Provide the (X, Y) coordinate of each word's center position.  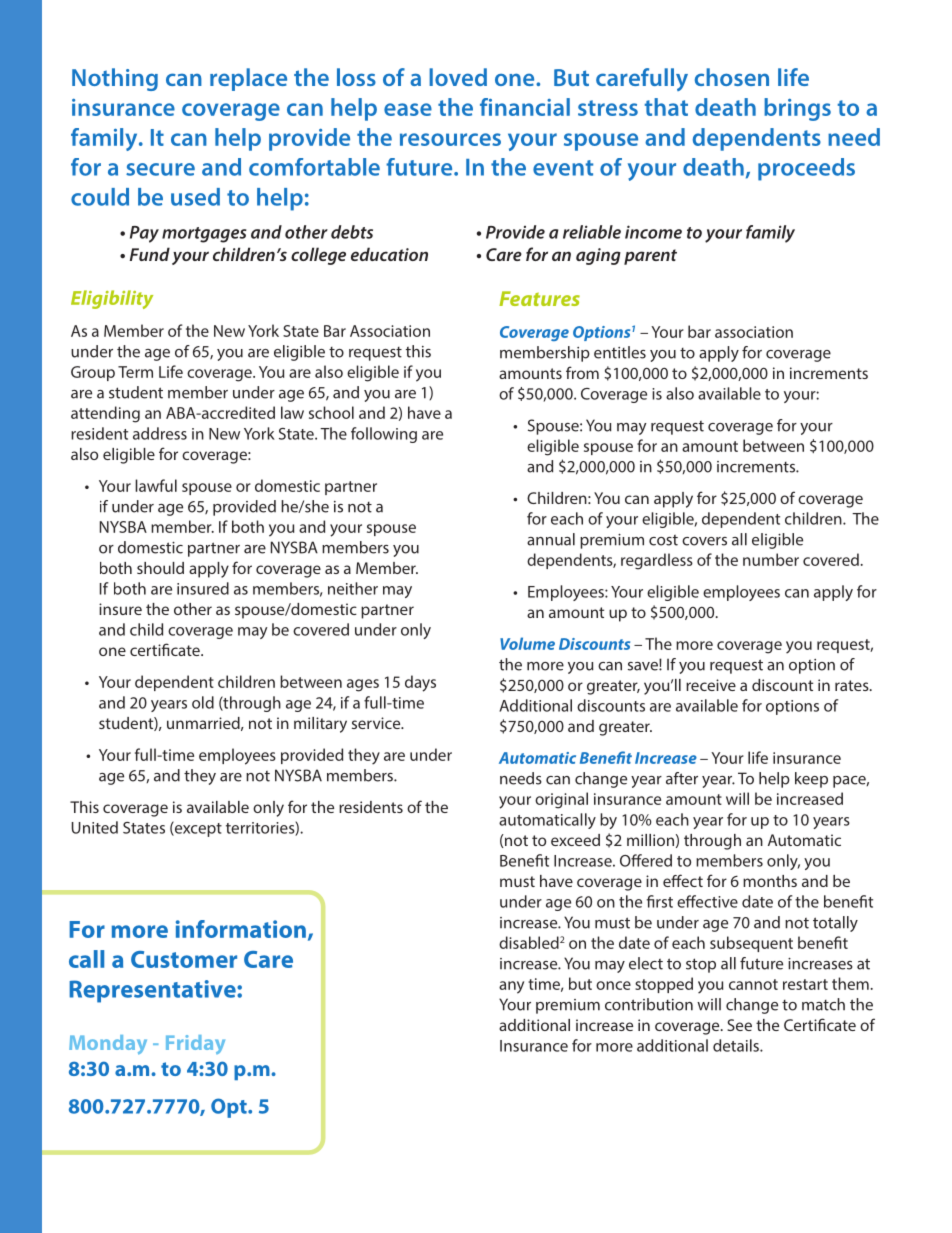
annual (551, 539)
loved (458, 77)
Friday (195, 1044)
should (160, 568)
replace (248, 79)
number (771, 559)
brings (797, 109)
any (511, 987)
